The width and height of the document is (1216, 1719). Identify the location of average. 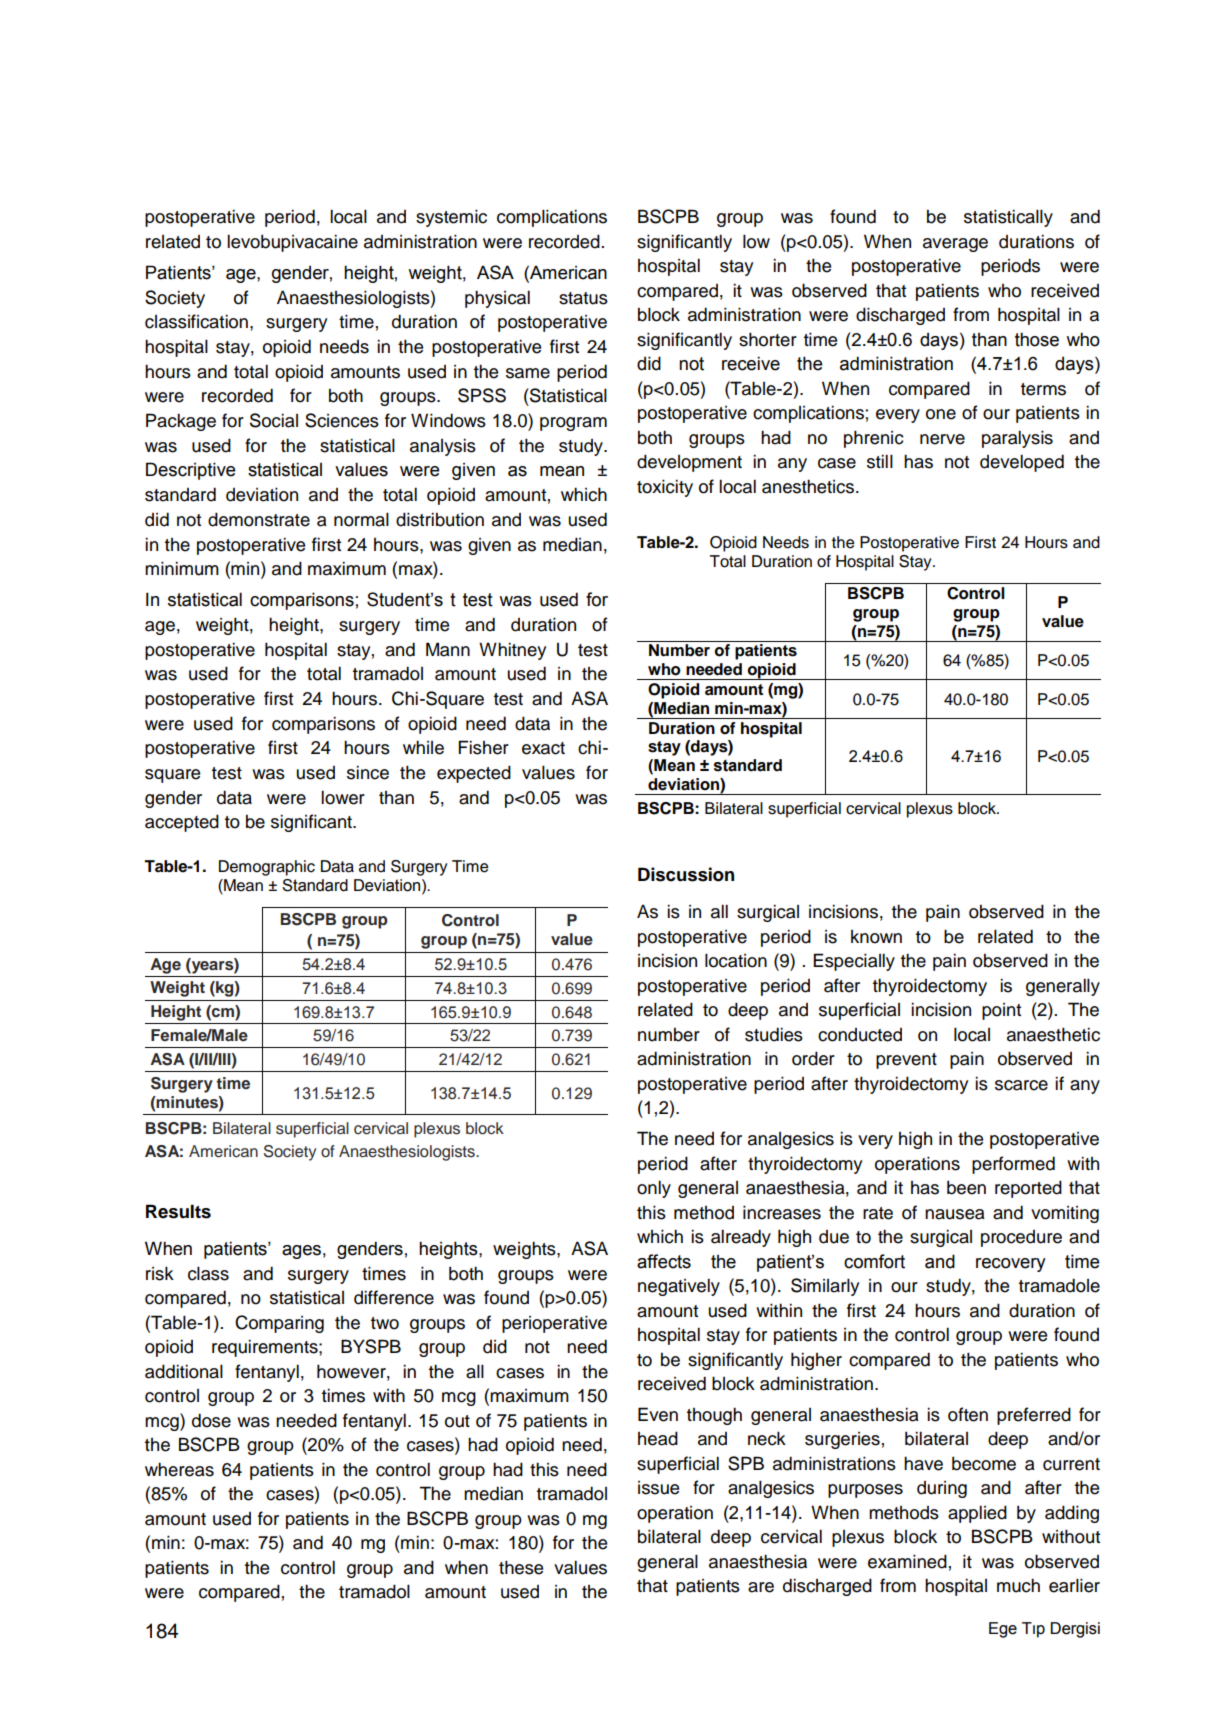
(955, 245).
